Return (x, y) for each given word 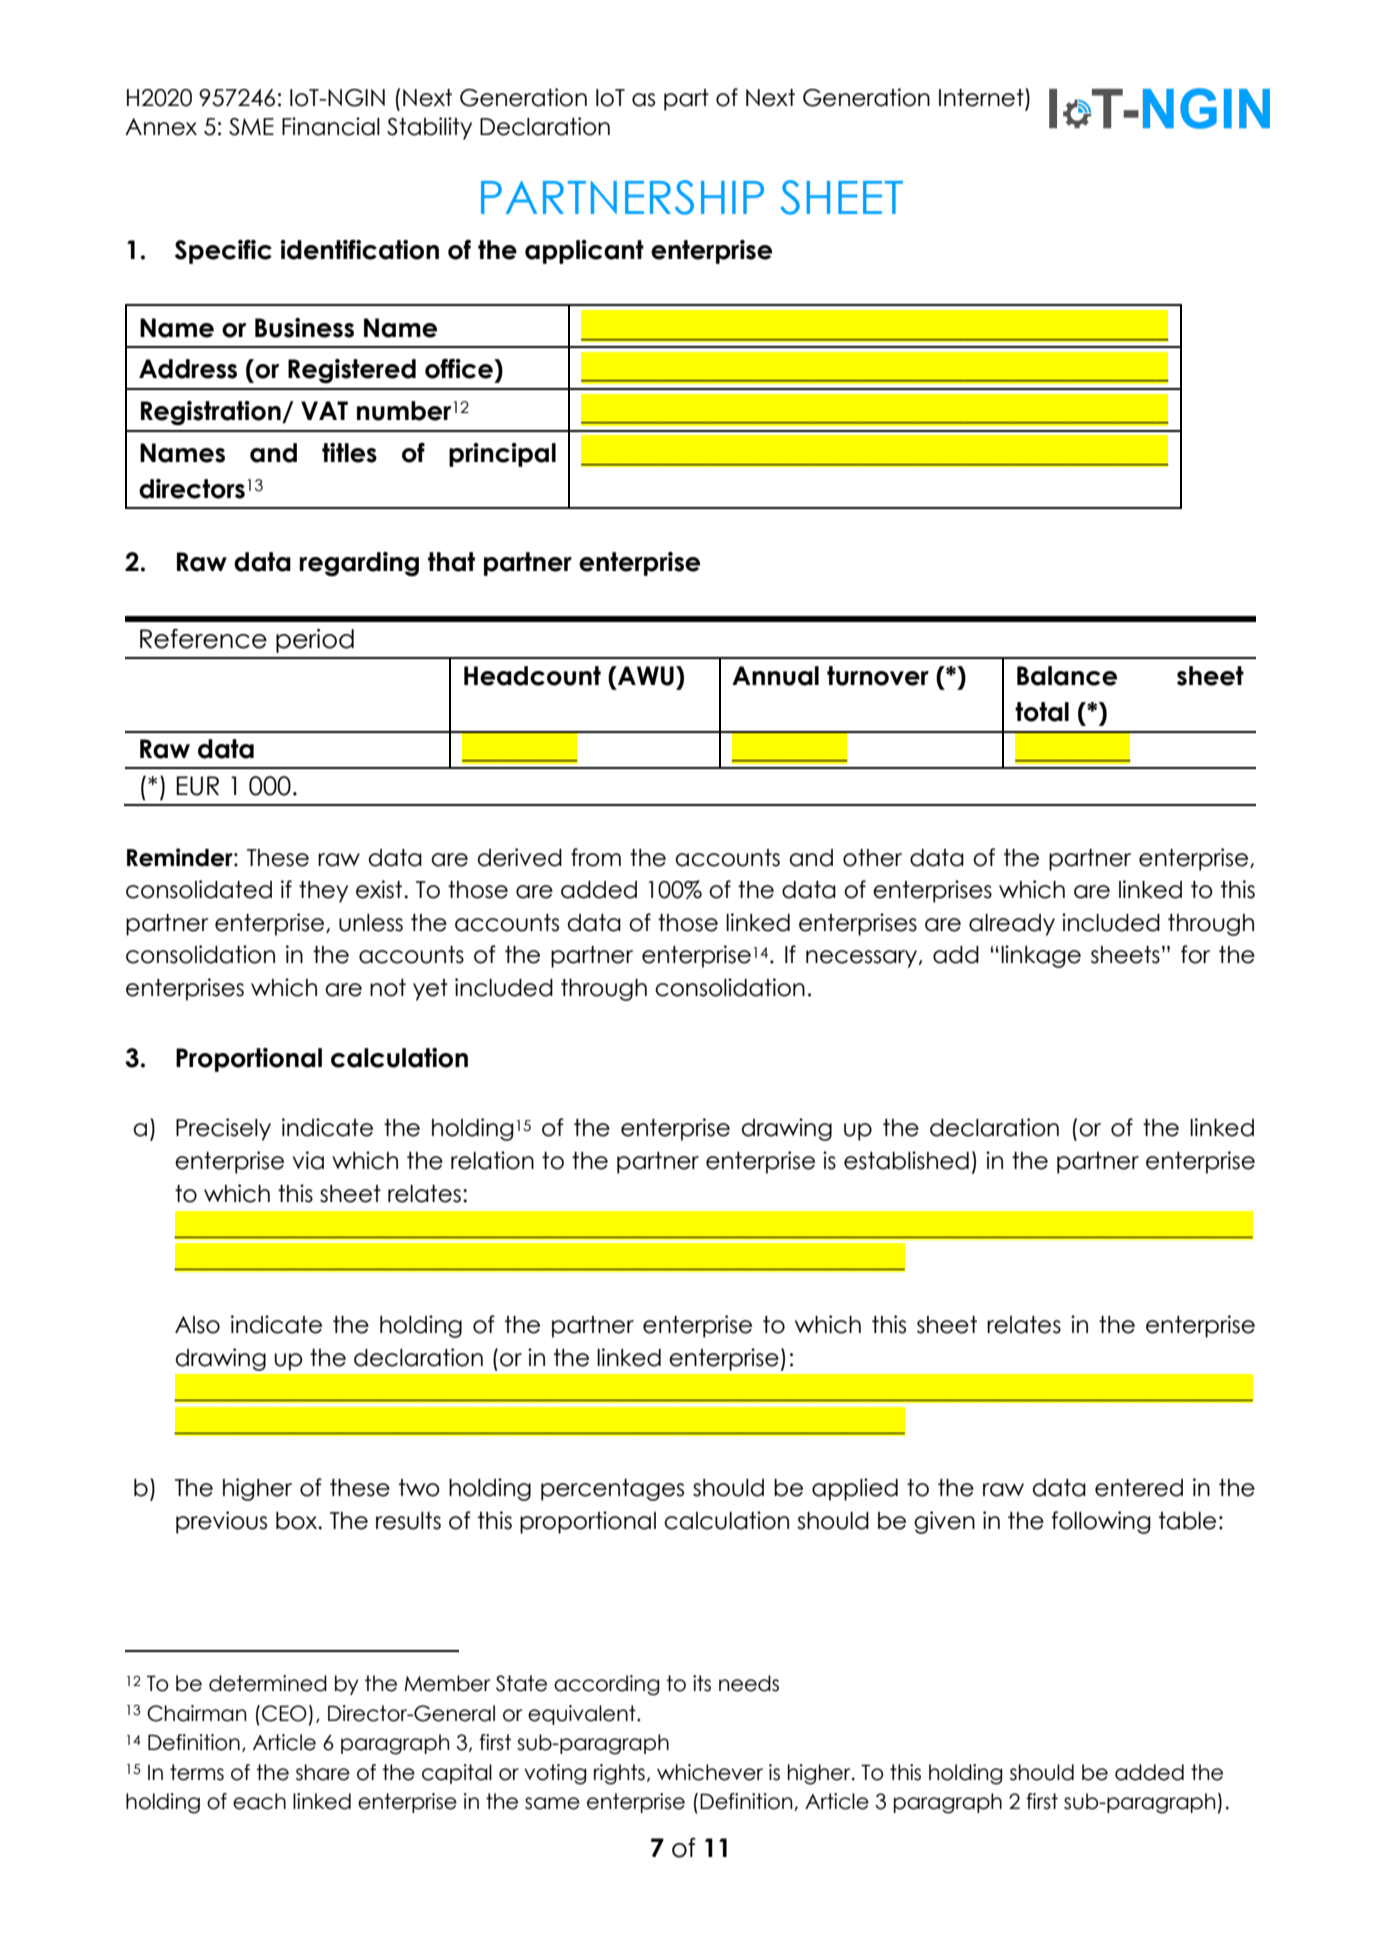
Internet (981, 98)
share (323, 1772)
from (596, 857)
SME (251, 127)
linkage (1041, 956)
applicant (584, 252)
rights (619, 1774)
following (1101, 1522)
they (323, 892)
